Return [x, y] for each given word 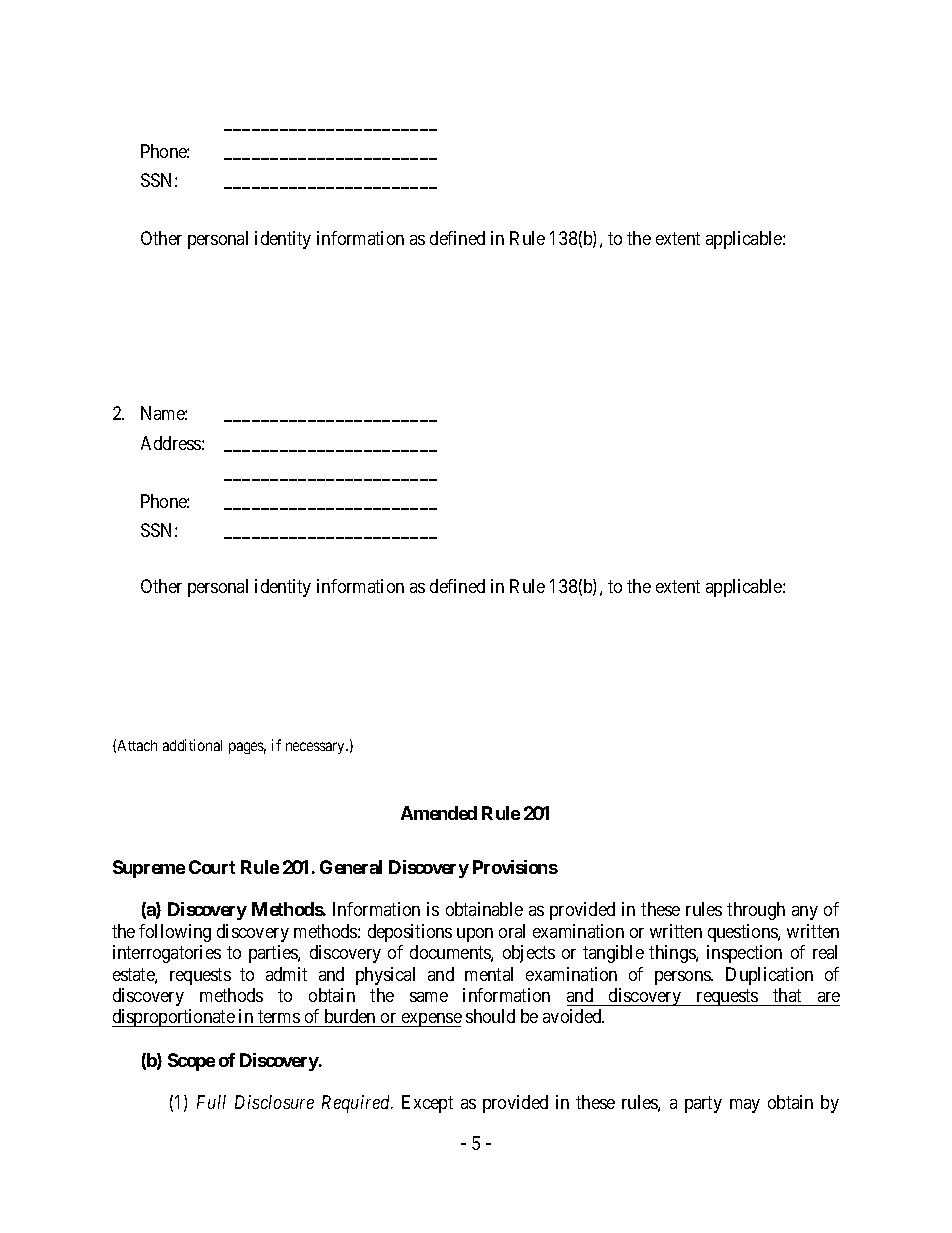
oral [512, 931]
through [756, 911]
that [787, 995]
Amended [439, 813]
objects [529, 954]
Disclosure [274, 1102]
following [175, 933]
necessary [317, 748]
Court [212, 867]
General [351, 867]
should [490, 1016]
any [805, 913]
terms [278, 1019]
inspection [744, 954]
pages [247, 748]
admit [286, 974]
